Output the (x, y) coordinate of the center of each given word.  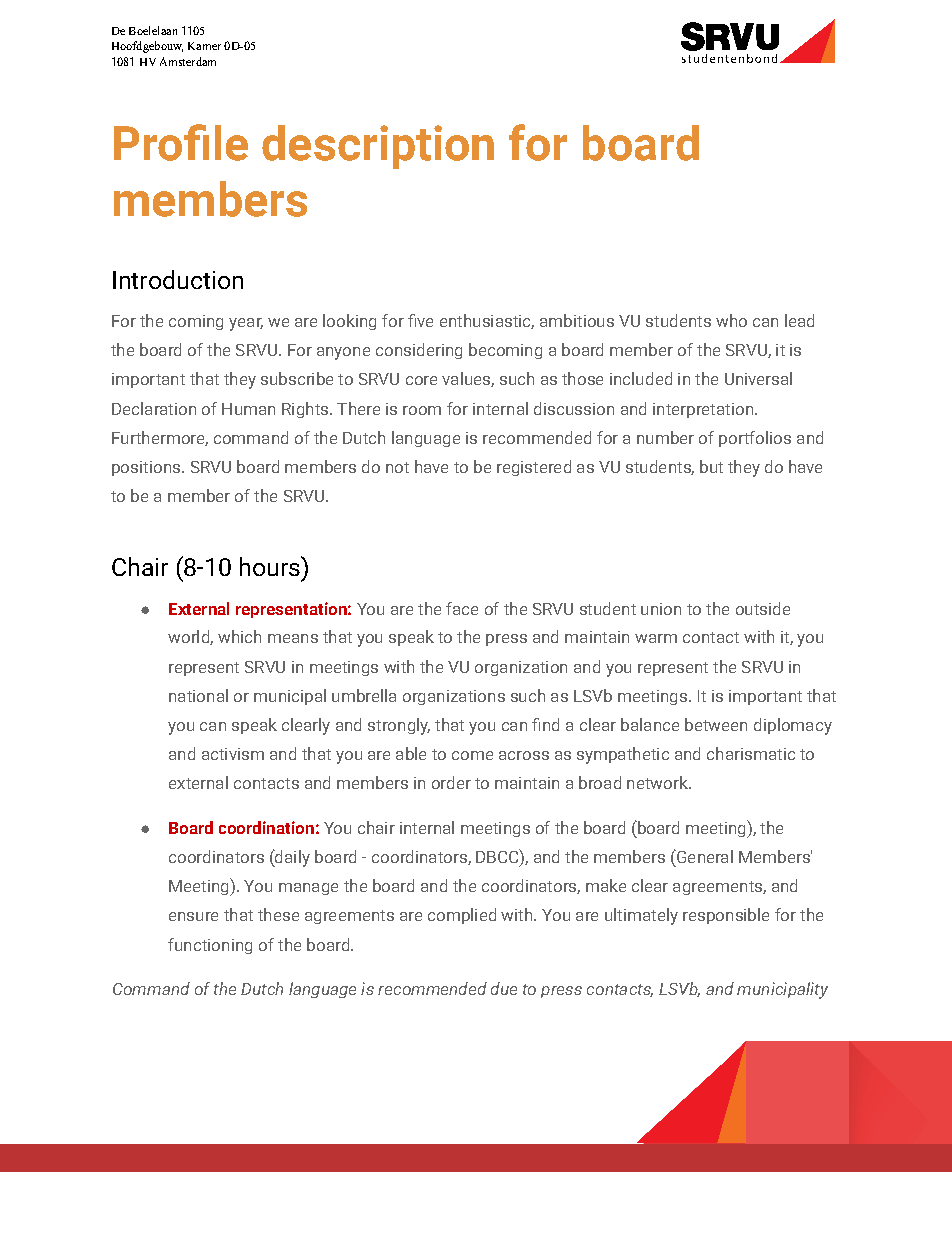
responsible (726, 916)
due (504, 988)
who (731, 320)
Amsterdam (188, 61)
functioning (210, 946)
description (378, 147)
